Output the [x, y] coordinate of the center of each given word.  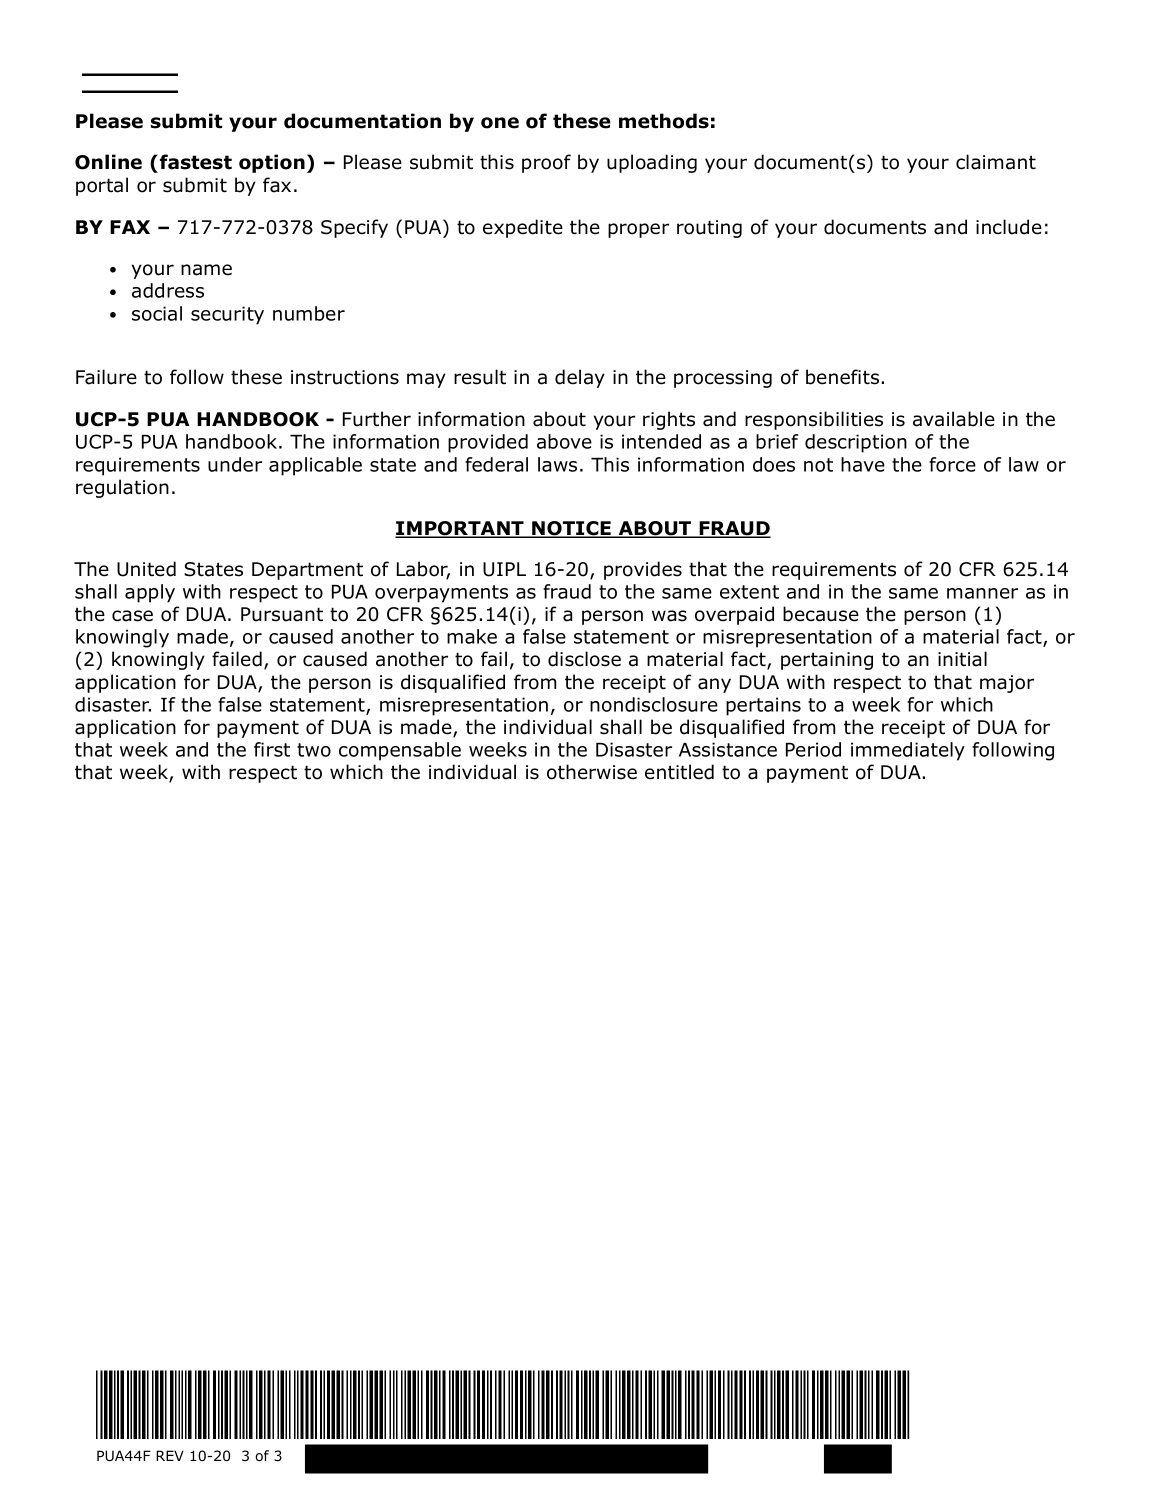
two [314, 750]
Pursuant [282, 614]
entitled [679, 772]
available [954, 419]
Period [813, 749]
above [564, 441]
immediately [908, 751]
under [235, 464]
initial [962, 659]
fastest [196, 162]
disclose [584, 659]
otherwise [592, 772]
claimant [996, 162]
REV [170, 1455]
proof [546, 163]
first [272, 749]
